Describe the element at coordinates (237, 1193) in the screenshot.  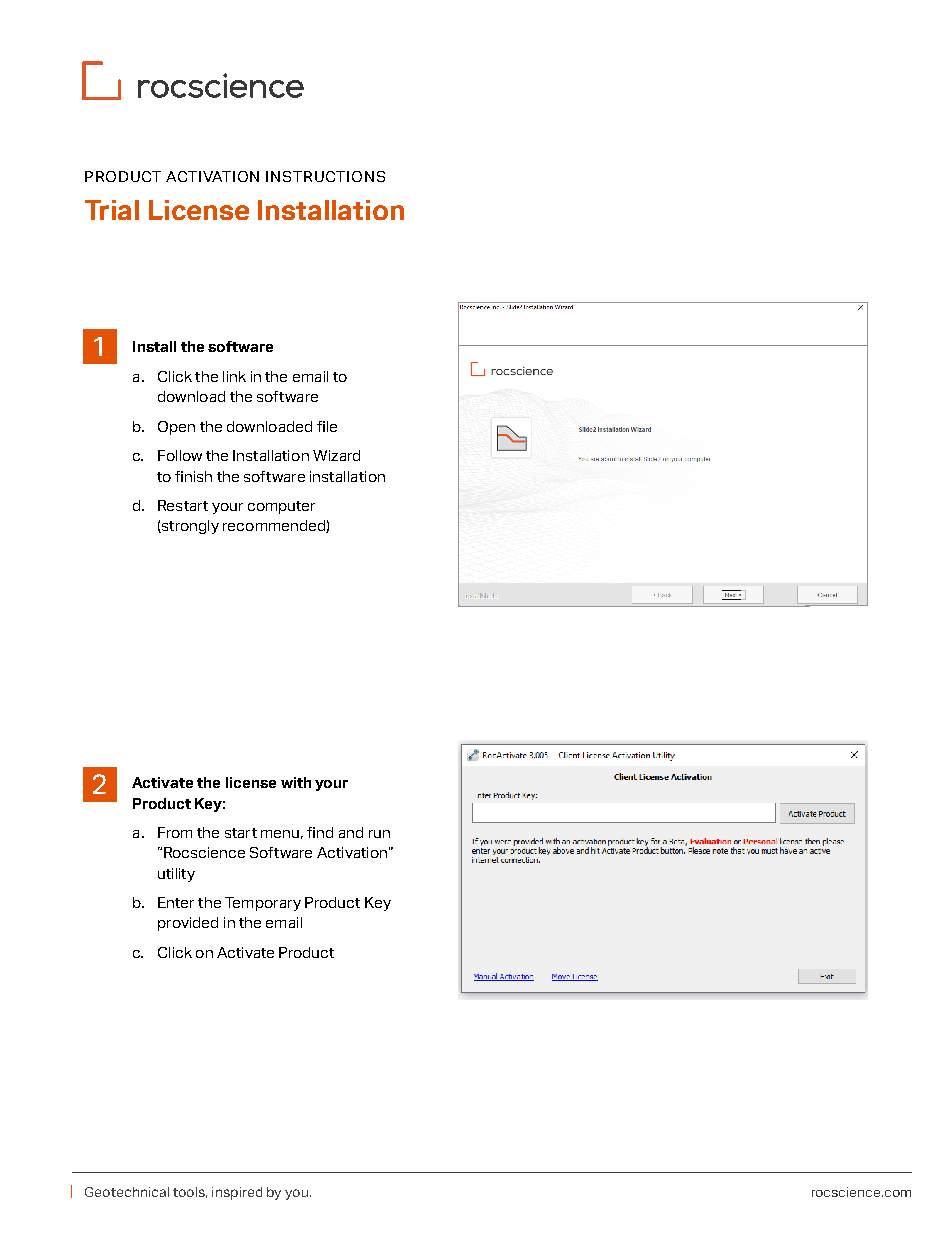
I see `inspired` at that location.
